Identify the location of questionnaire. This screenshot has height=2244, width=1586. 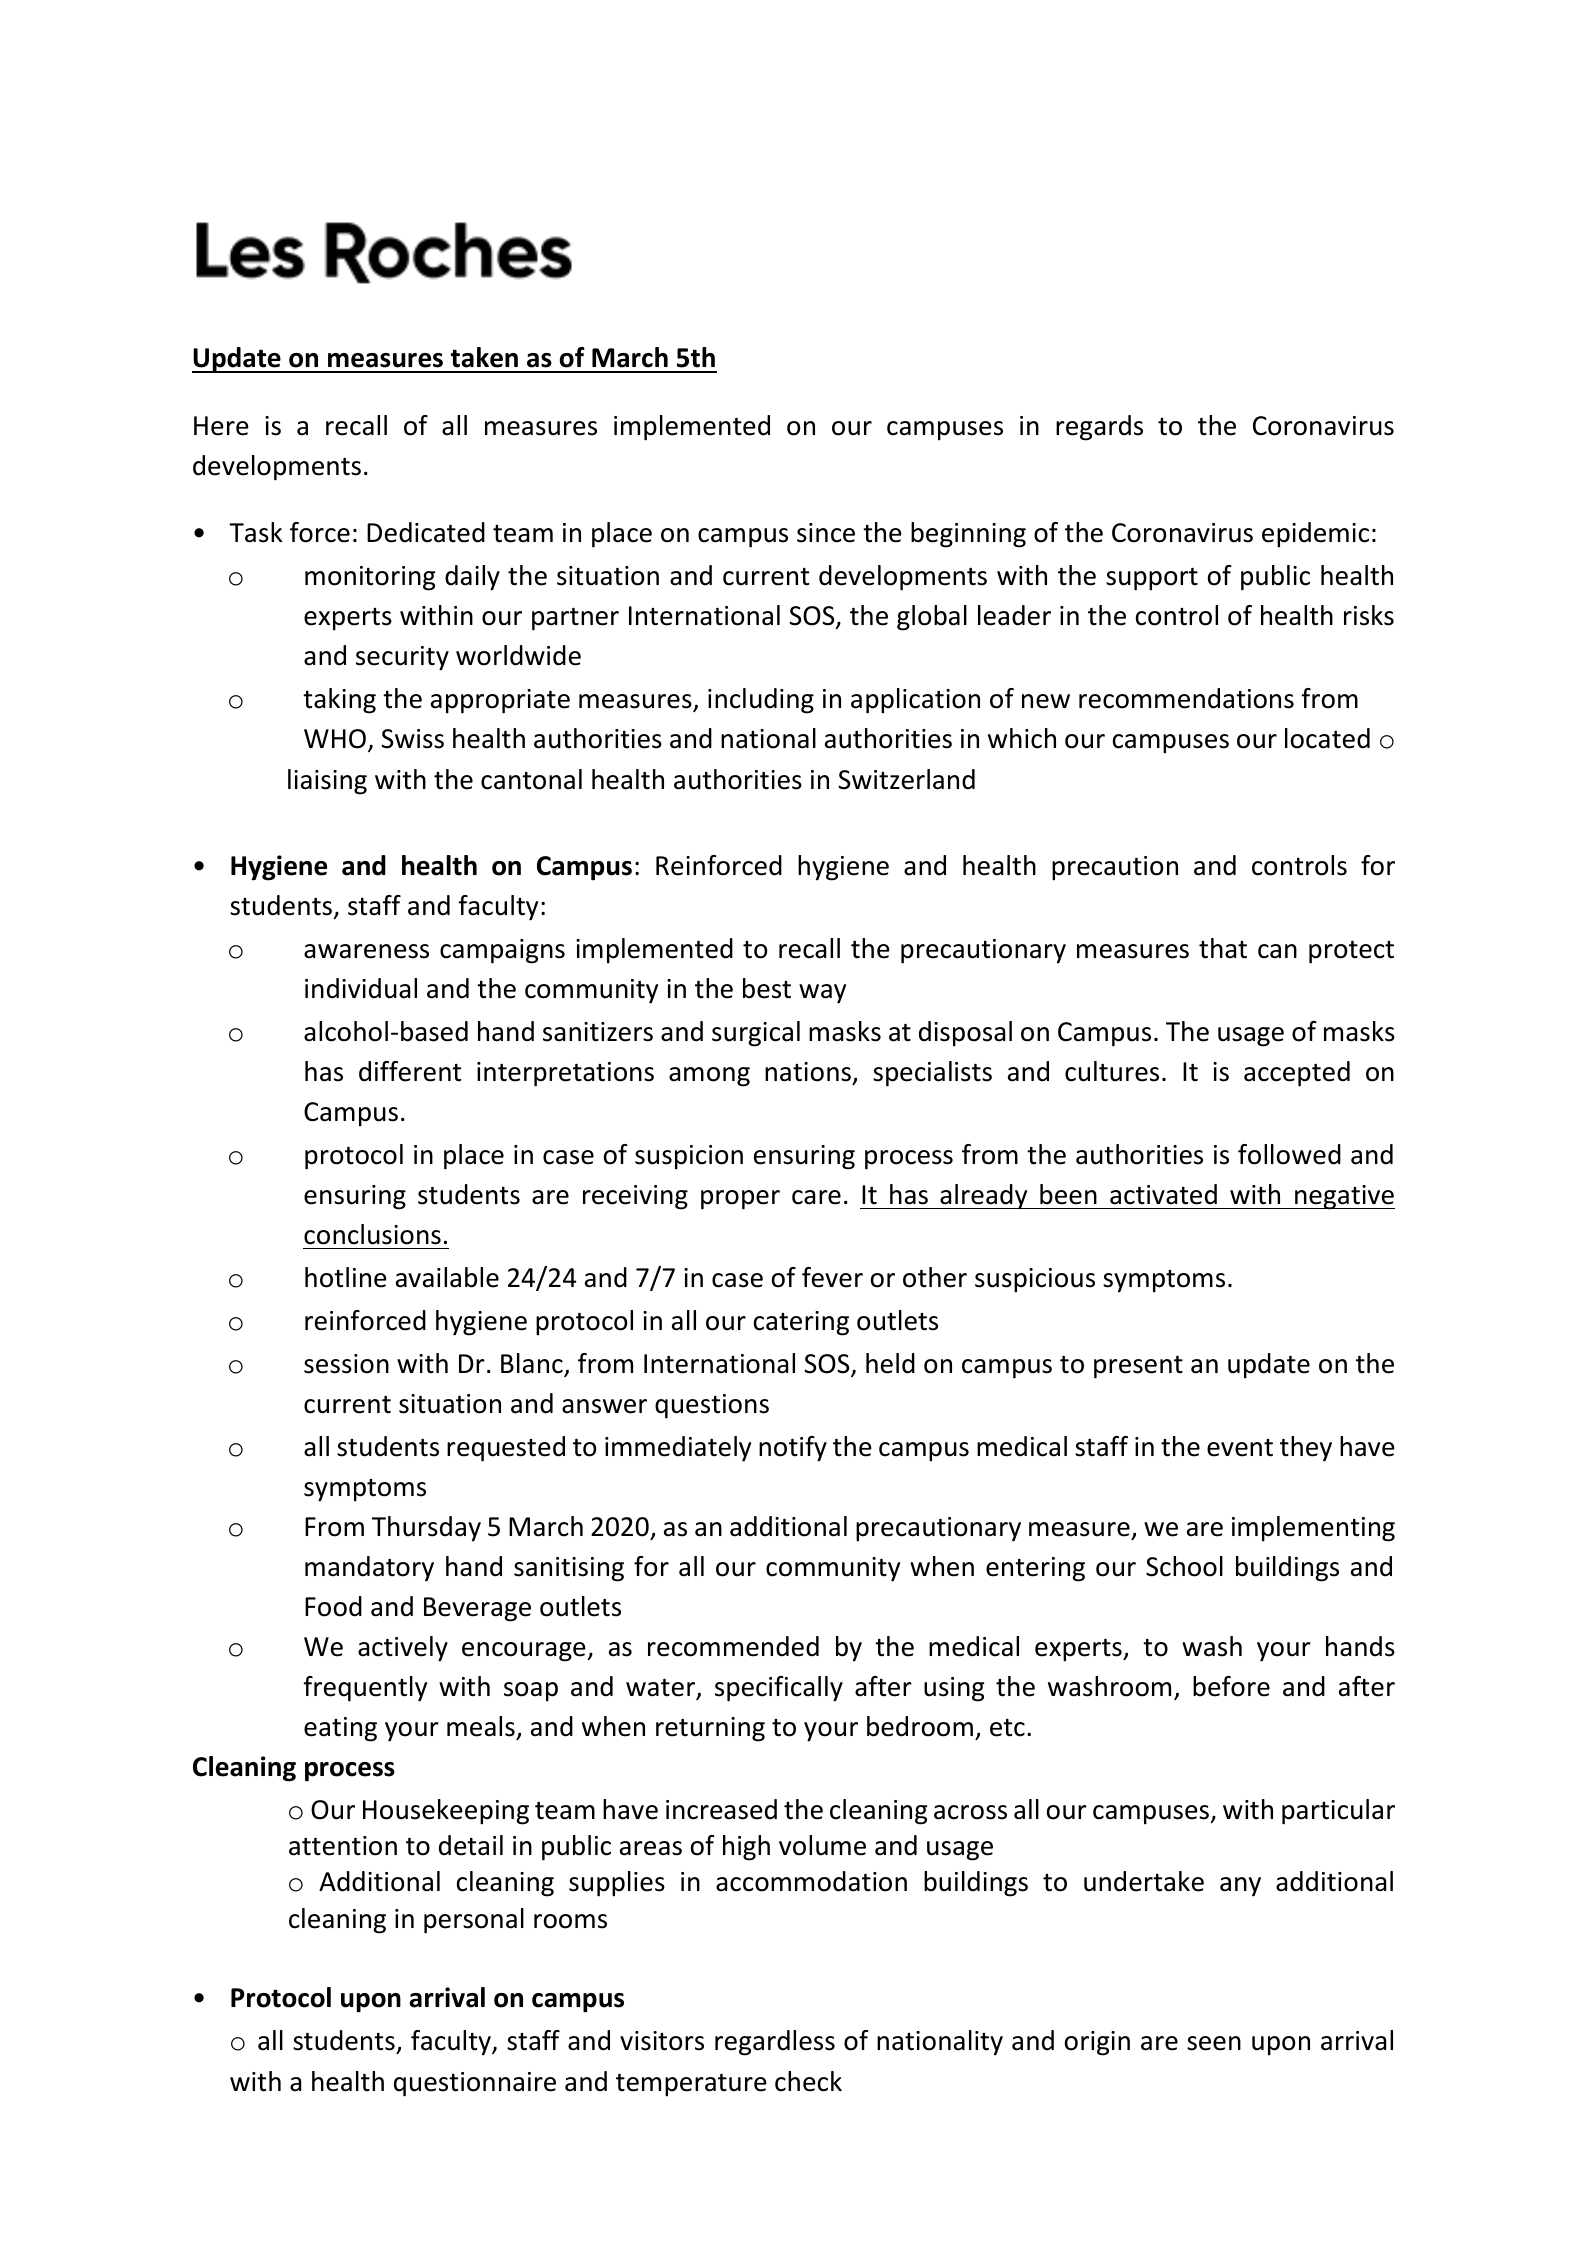
(475, 2084).
